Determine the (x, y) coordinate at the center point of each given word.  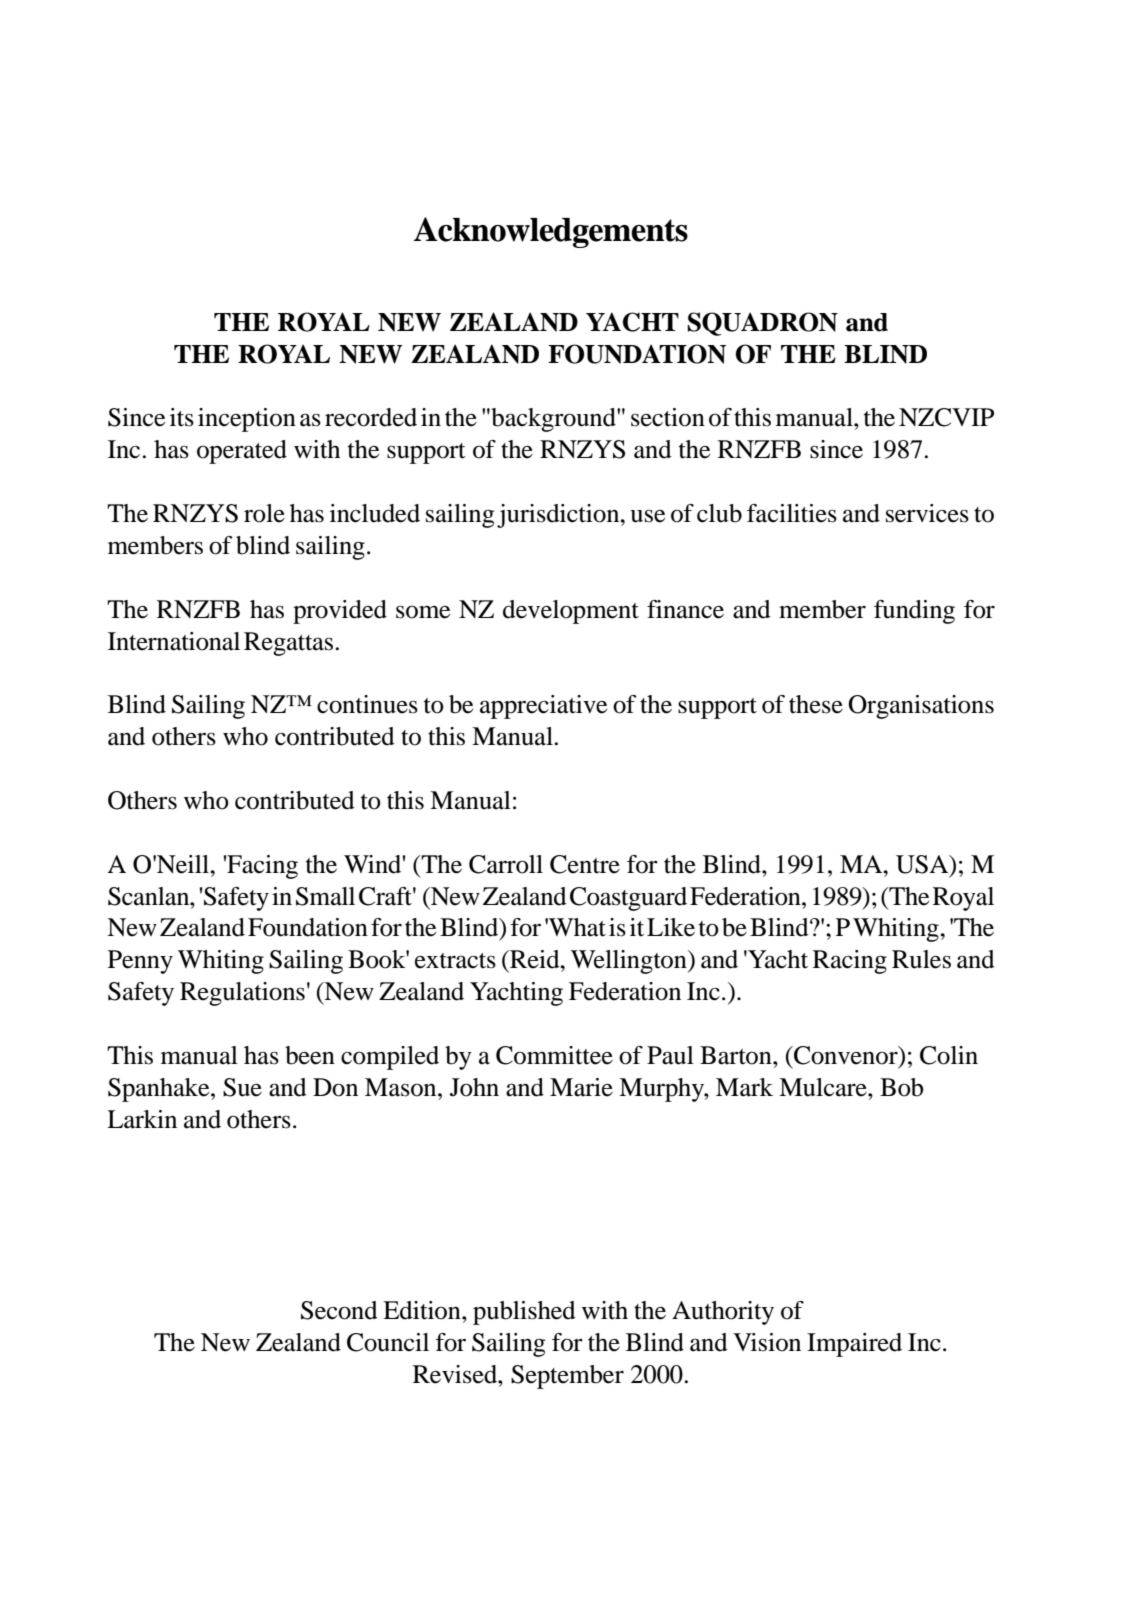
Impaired (854, 1345)
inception (247, 420)
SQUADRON (762, 324)
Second (339, 1310)
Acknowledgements (551, 232)
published (524, 1313)
